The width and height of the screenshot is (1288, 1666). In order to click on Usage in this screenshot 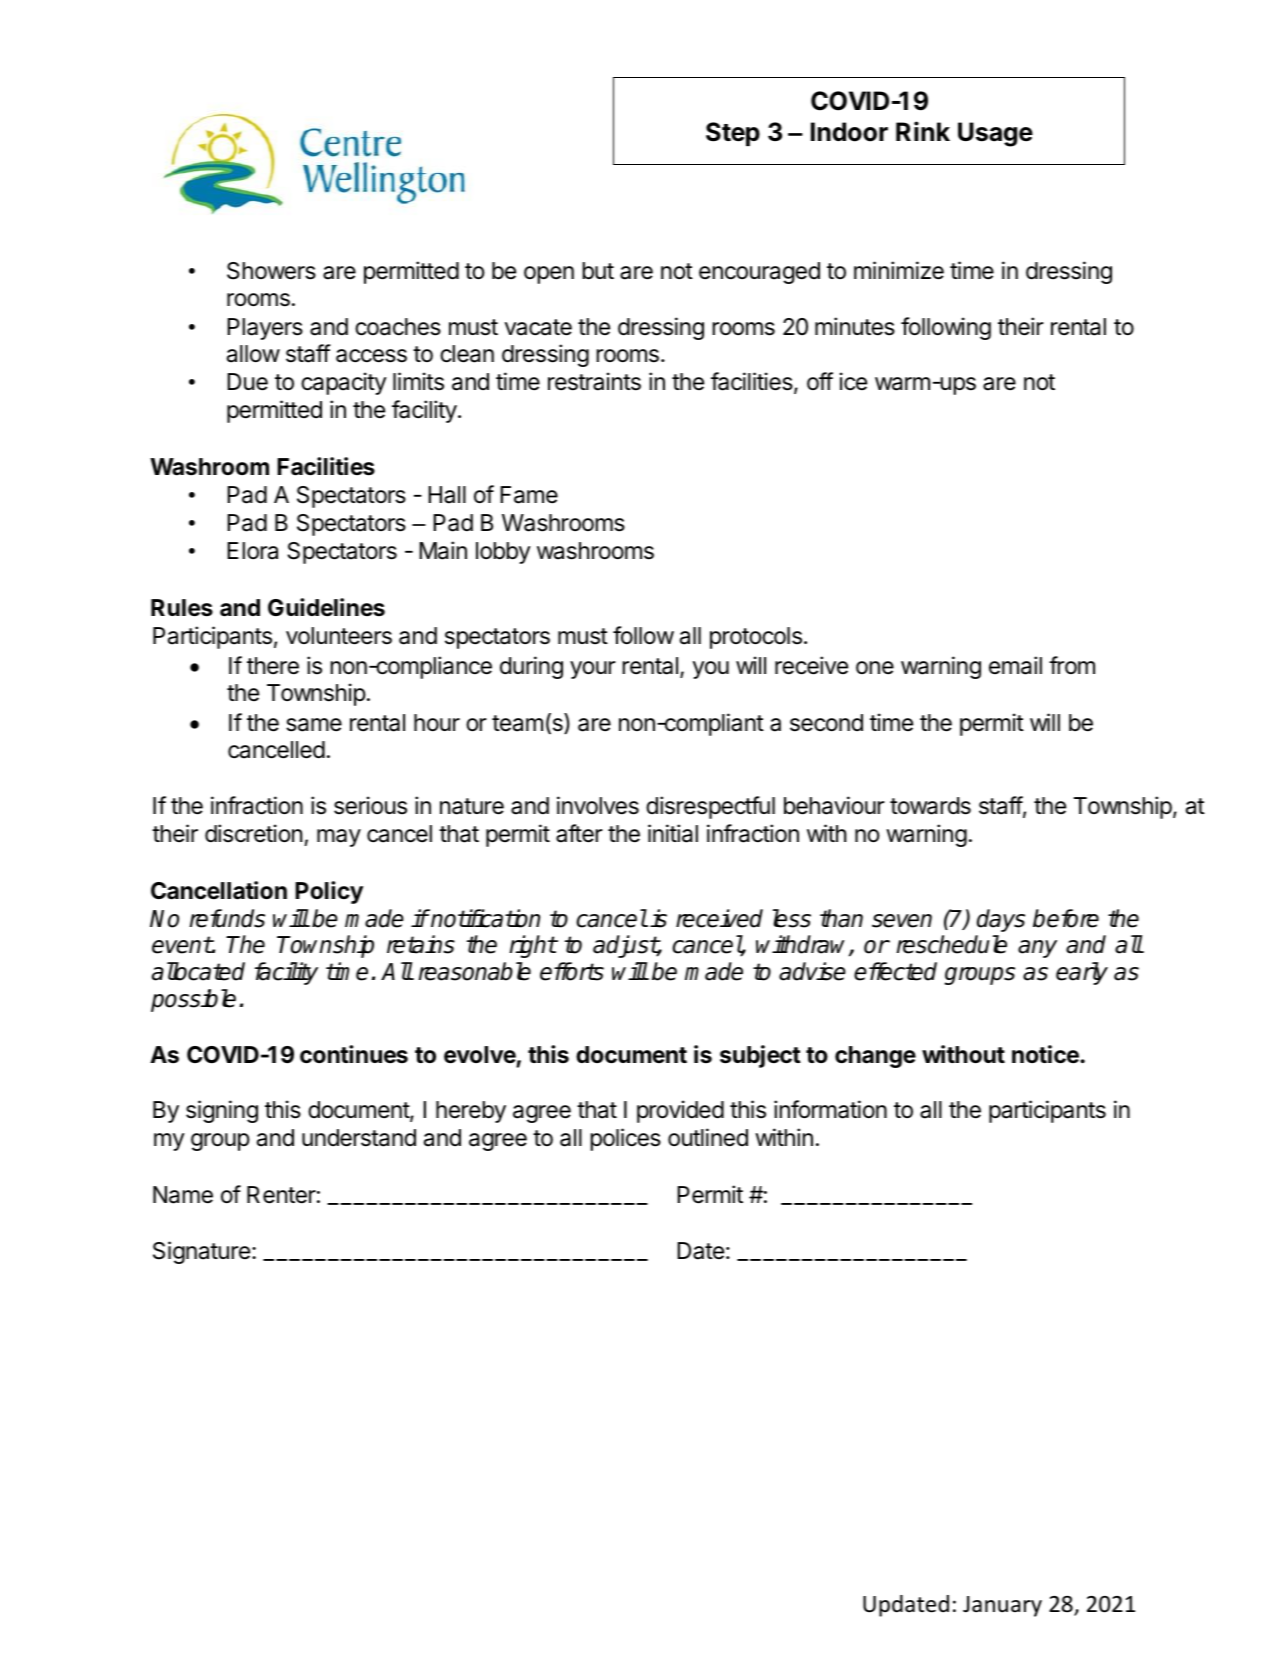, I will do `click(995, 134)`.
